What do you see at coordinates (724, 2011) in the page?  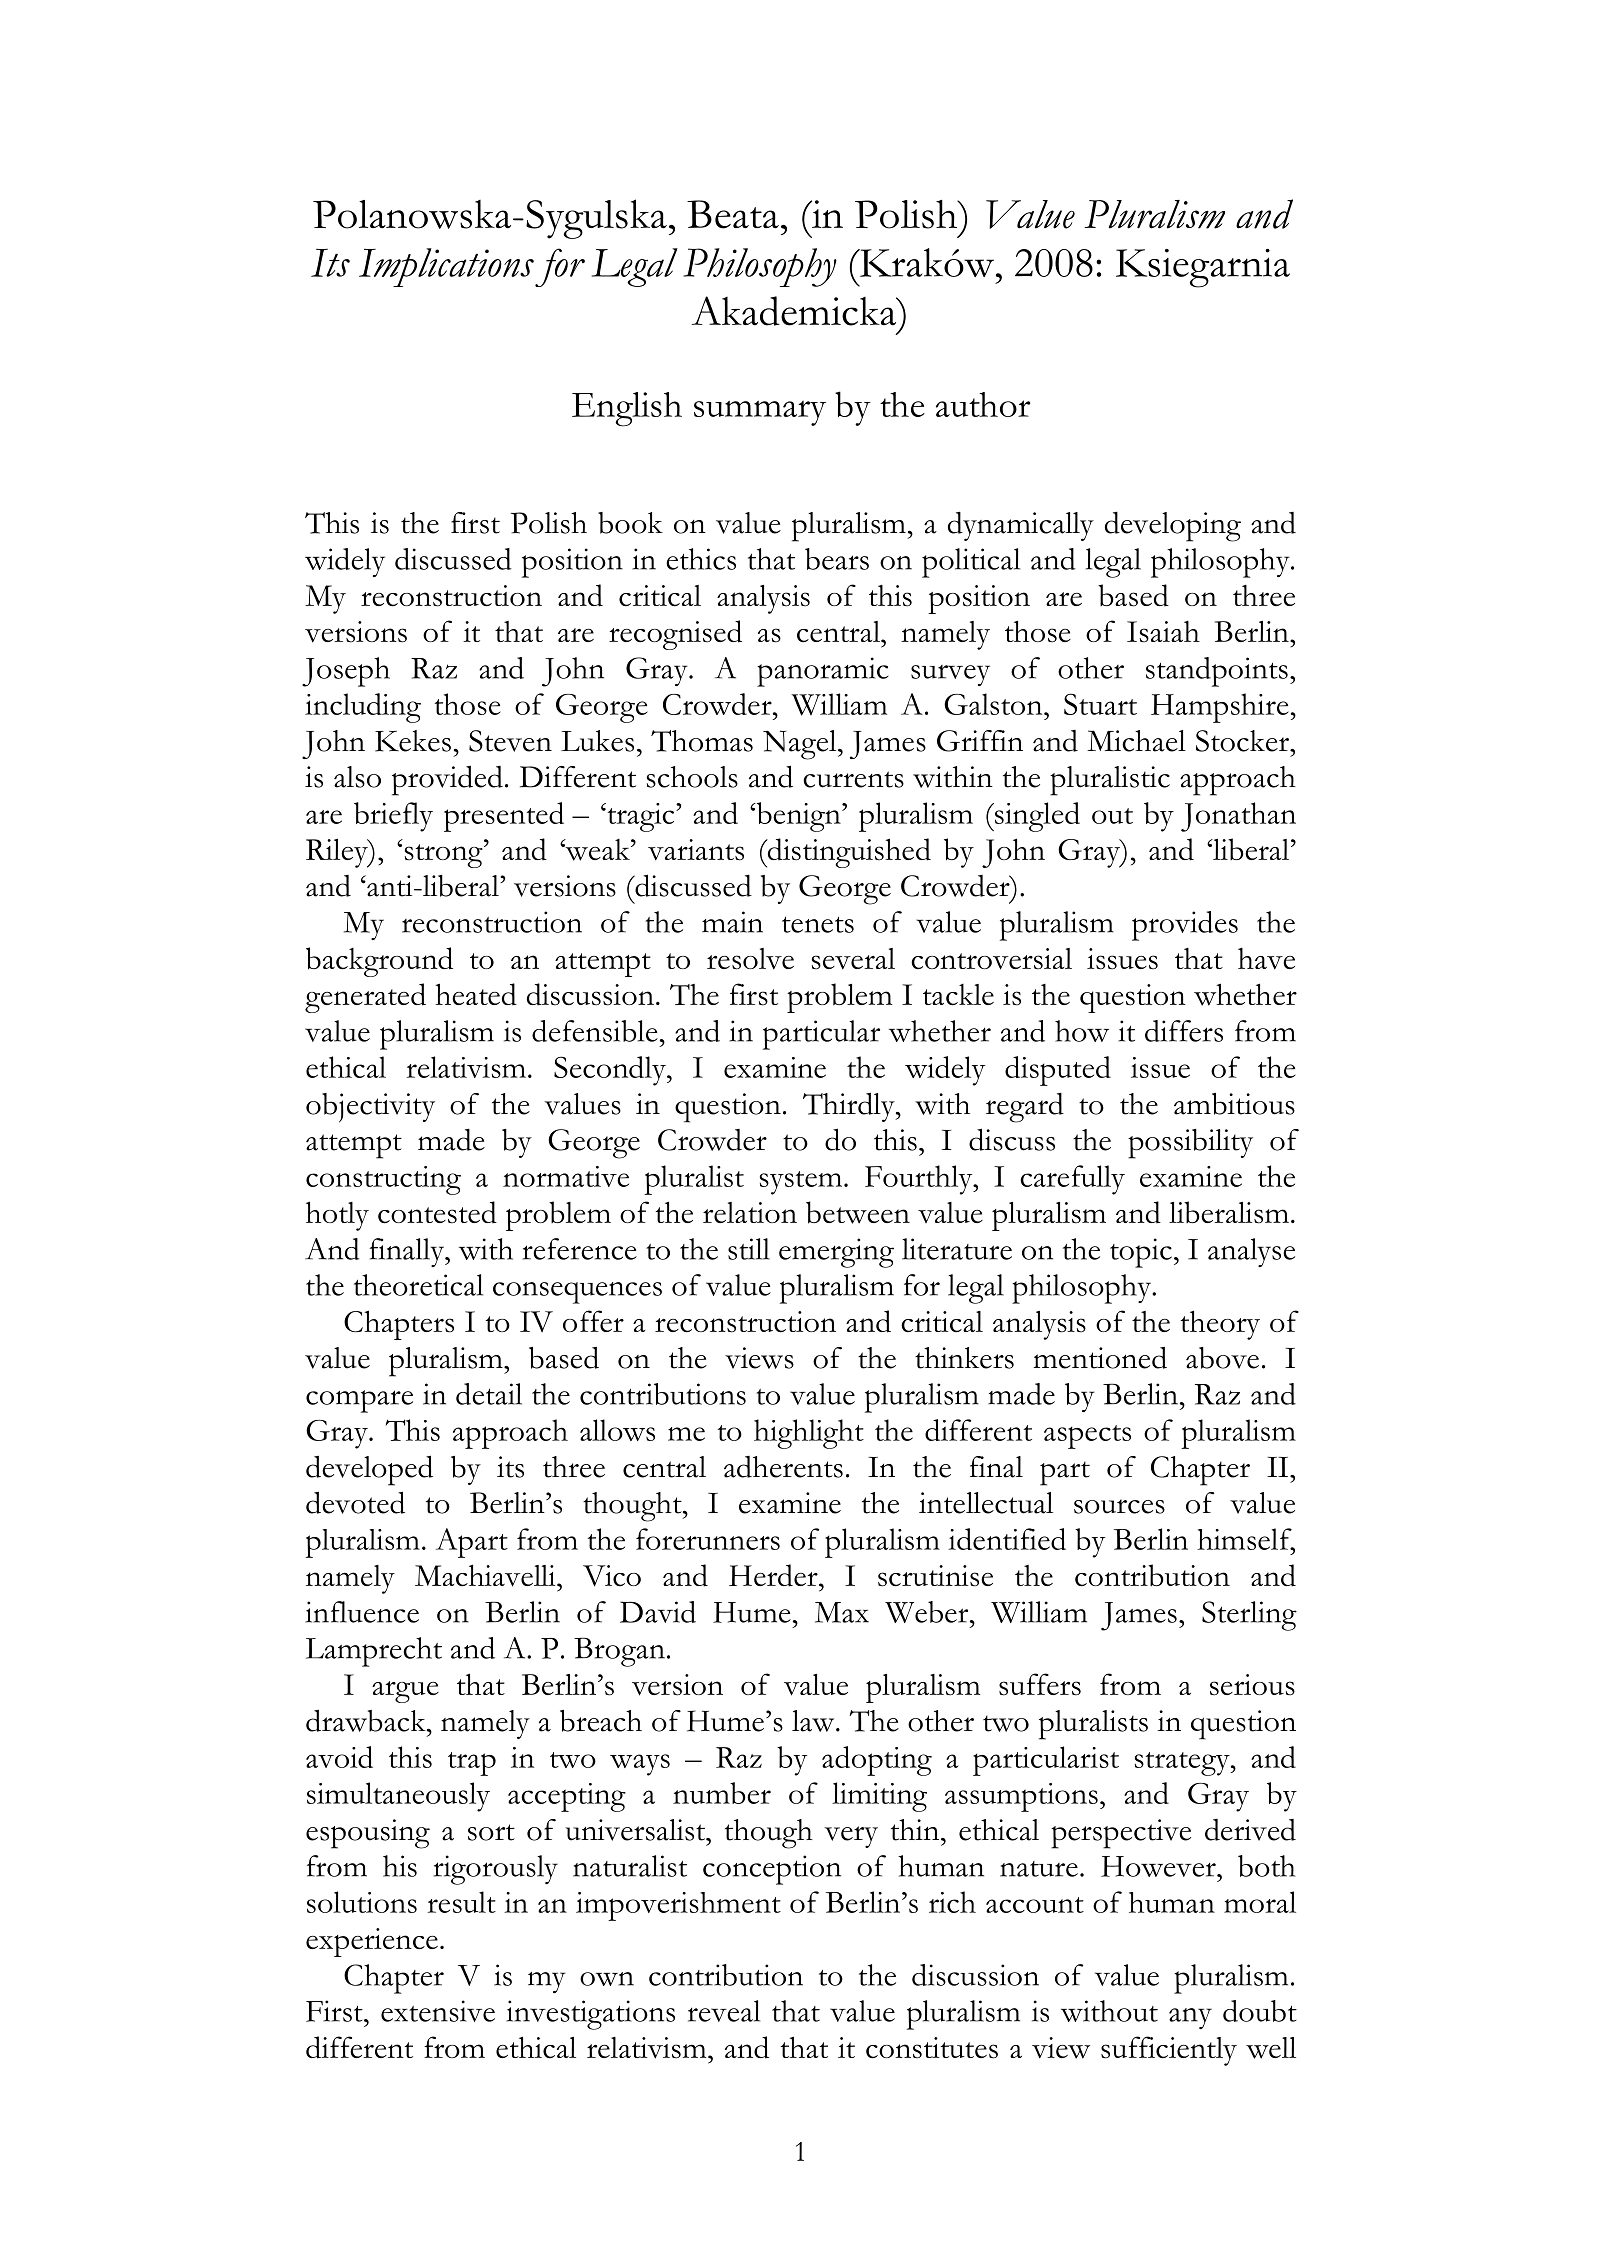 I see `reveal` at bounding box center [724, 2011].
